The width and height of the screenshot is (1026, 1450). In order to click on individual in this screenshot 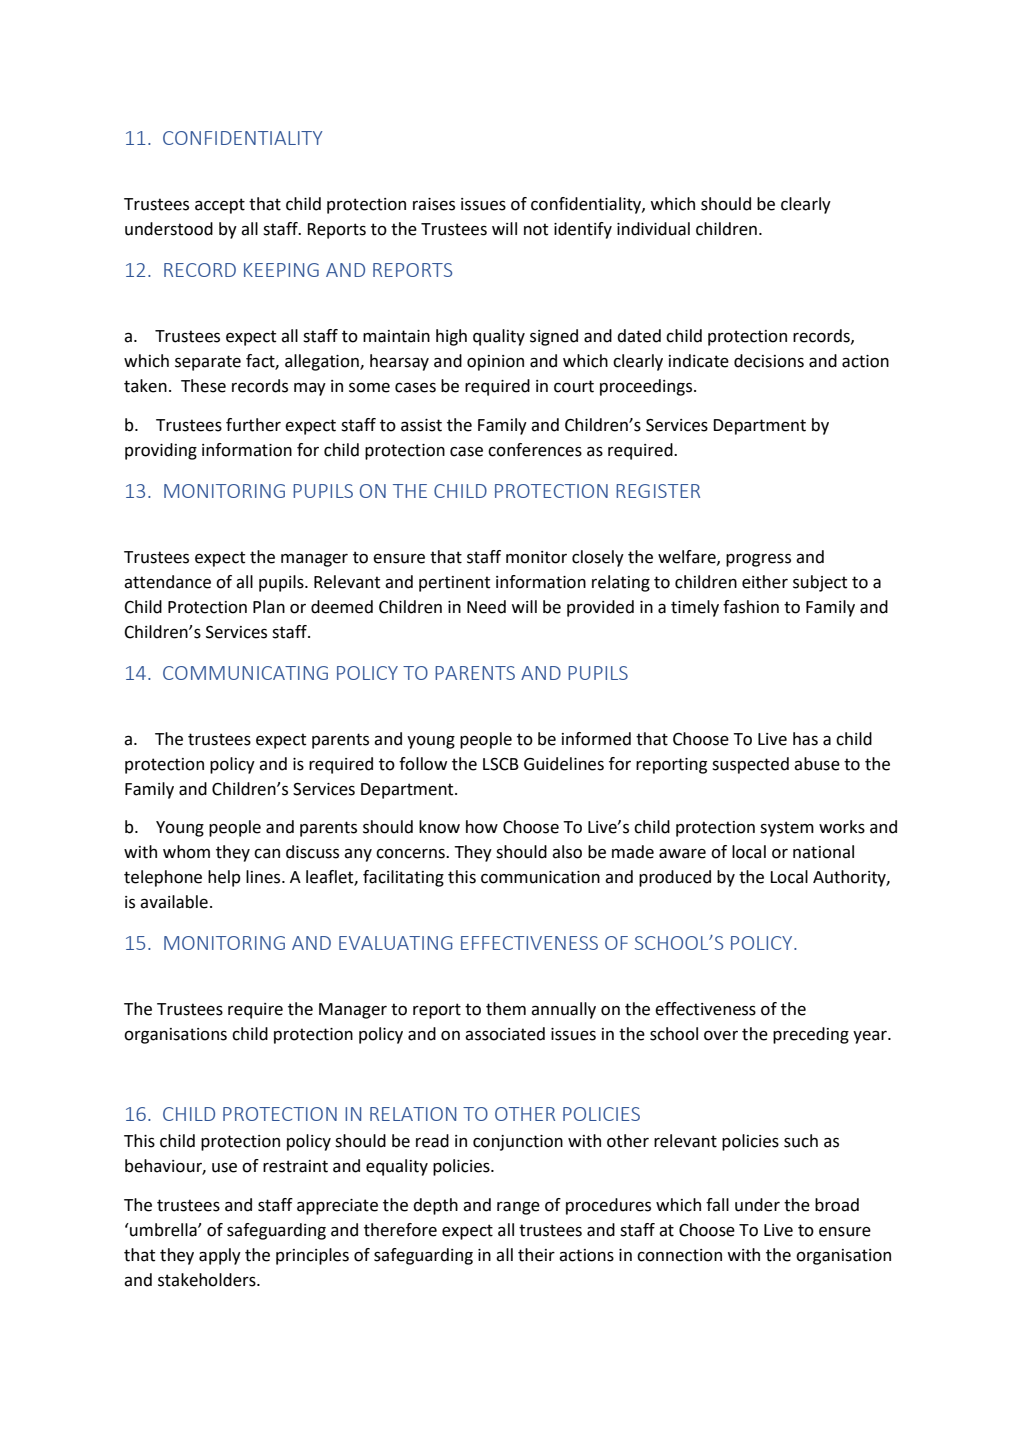, I will do `click(653, 229)`.
